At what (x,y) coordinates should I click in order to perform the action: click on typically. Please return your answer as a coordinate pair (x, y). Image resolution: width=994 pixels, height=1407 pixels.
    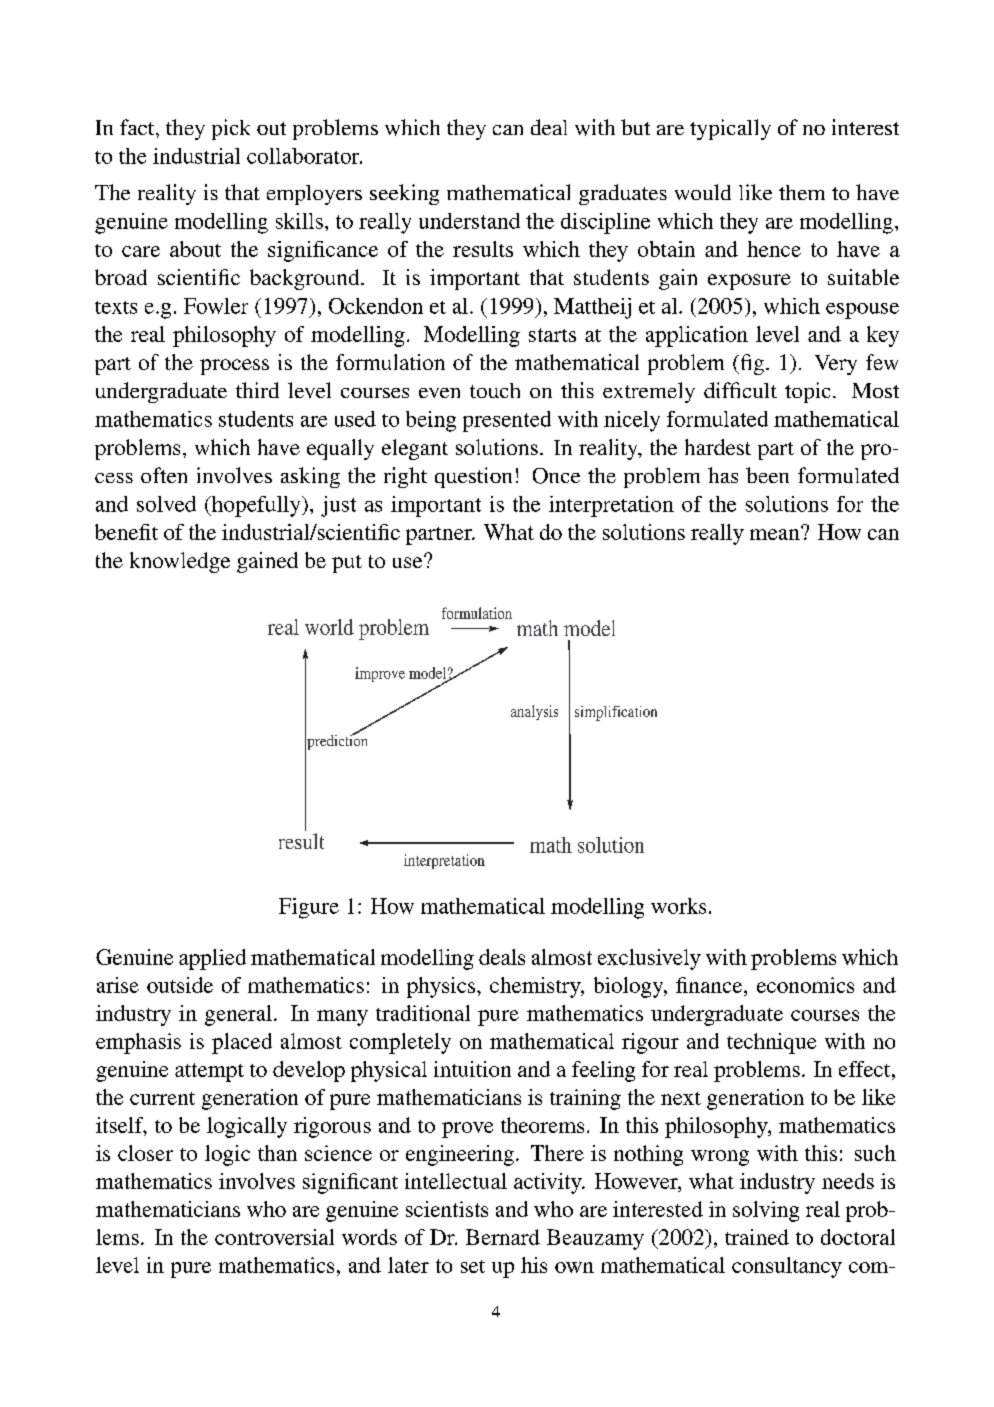
    Looking at the image, I should click on (730, 129).
